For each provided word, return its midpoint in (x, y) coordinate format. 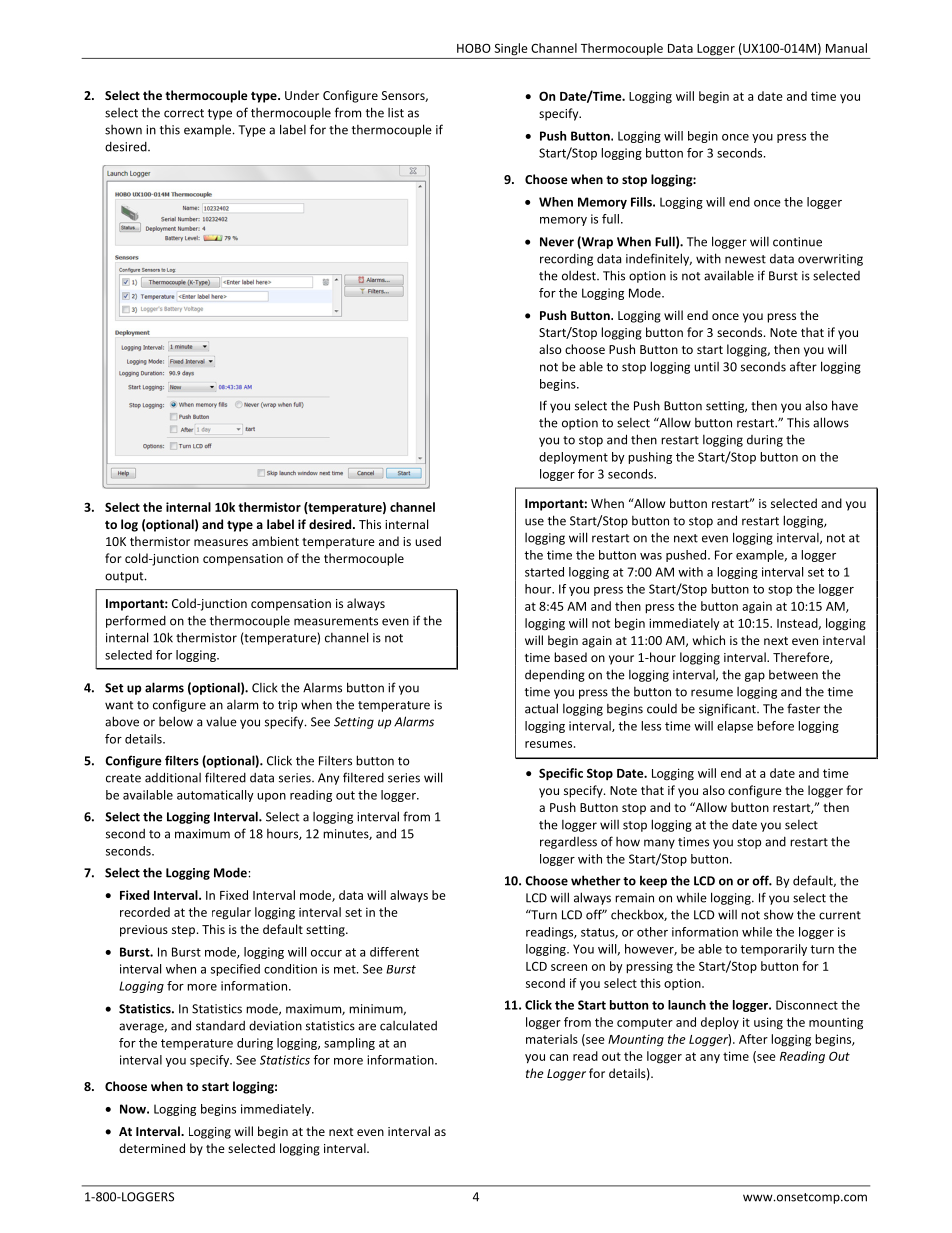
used (428, 541)
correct (184, 113)
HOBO (474, 48)
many (659, 844)
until (706, 367)
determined (152, 1148)
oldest (580, 275)
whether (596, 880)
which (709, 640)
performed (136, 621)
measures (221, 542)
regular (231, 913)
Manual (846, 48)
